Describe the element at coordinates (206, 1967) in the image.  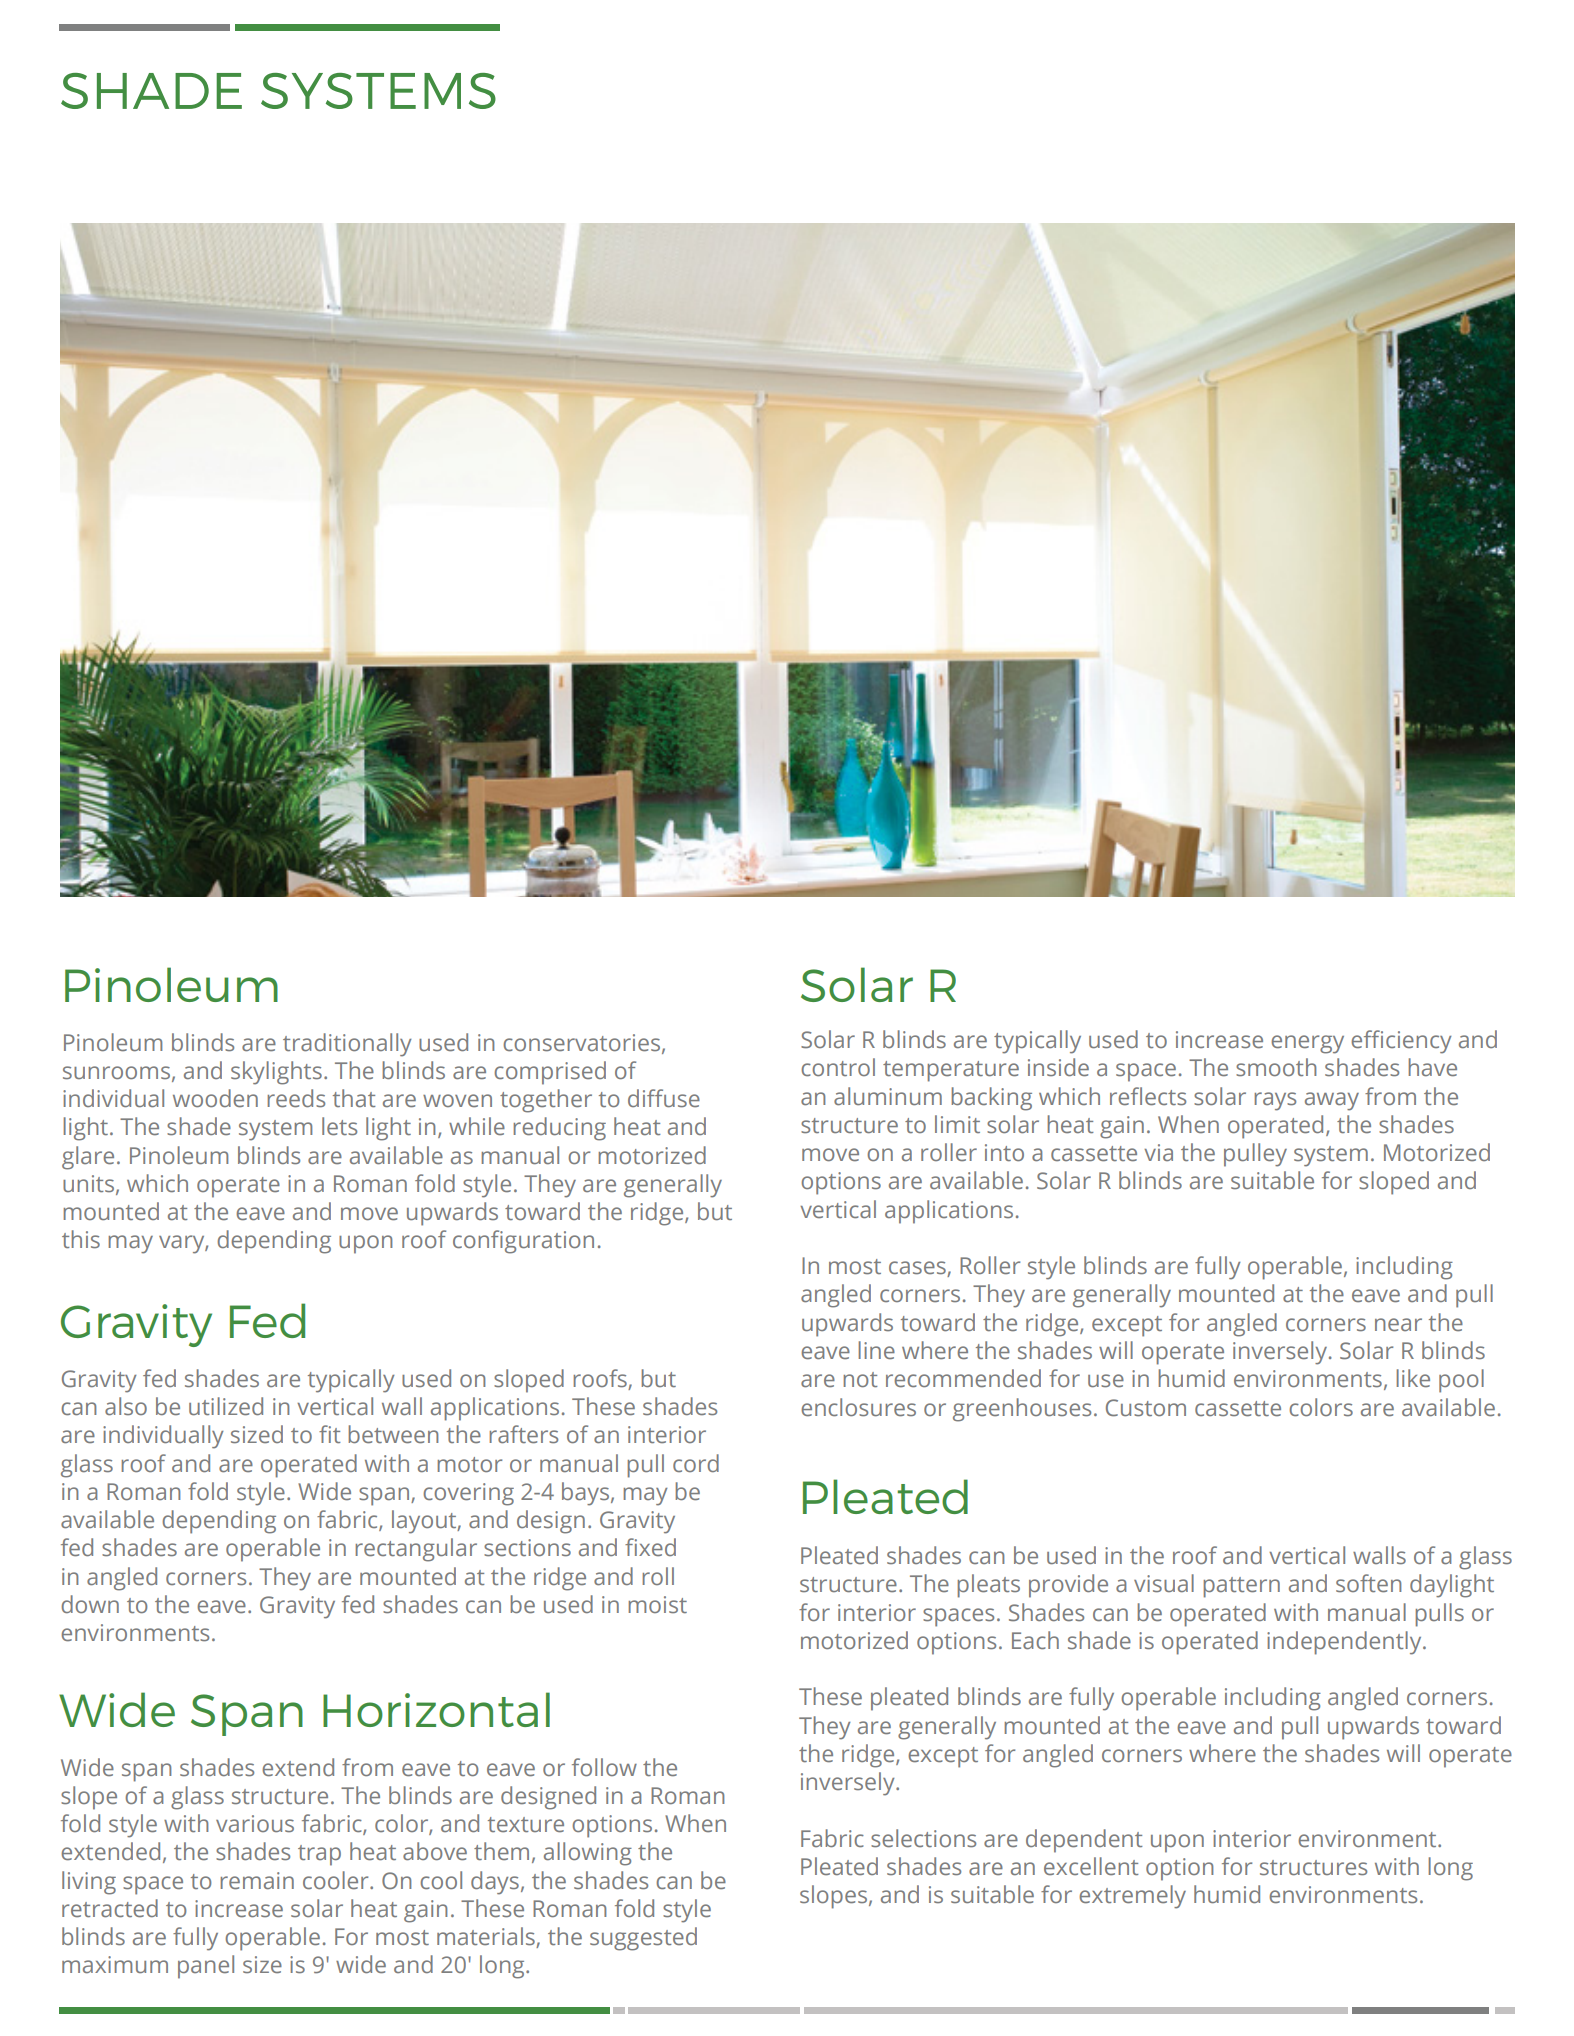
I see `panel` at that location.
